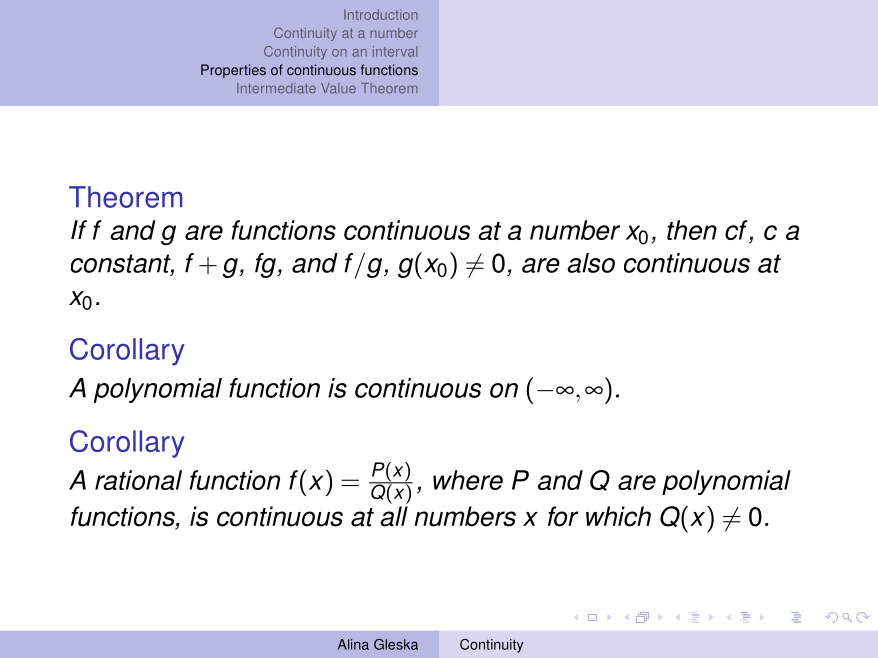 This screenshot has width=878, height=658. Describe the element at coordinates (338, 88) in the screenshot. I see `Value` at that location.
